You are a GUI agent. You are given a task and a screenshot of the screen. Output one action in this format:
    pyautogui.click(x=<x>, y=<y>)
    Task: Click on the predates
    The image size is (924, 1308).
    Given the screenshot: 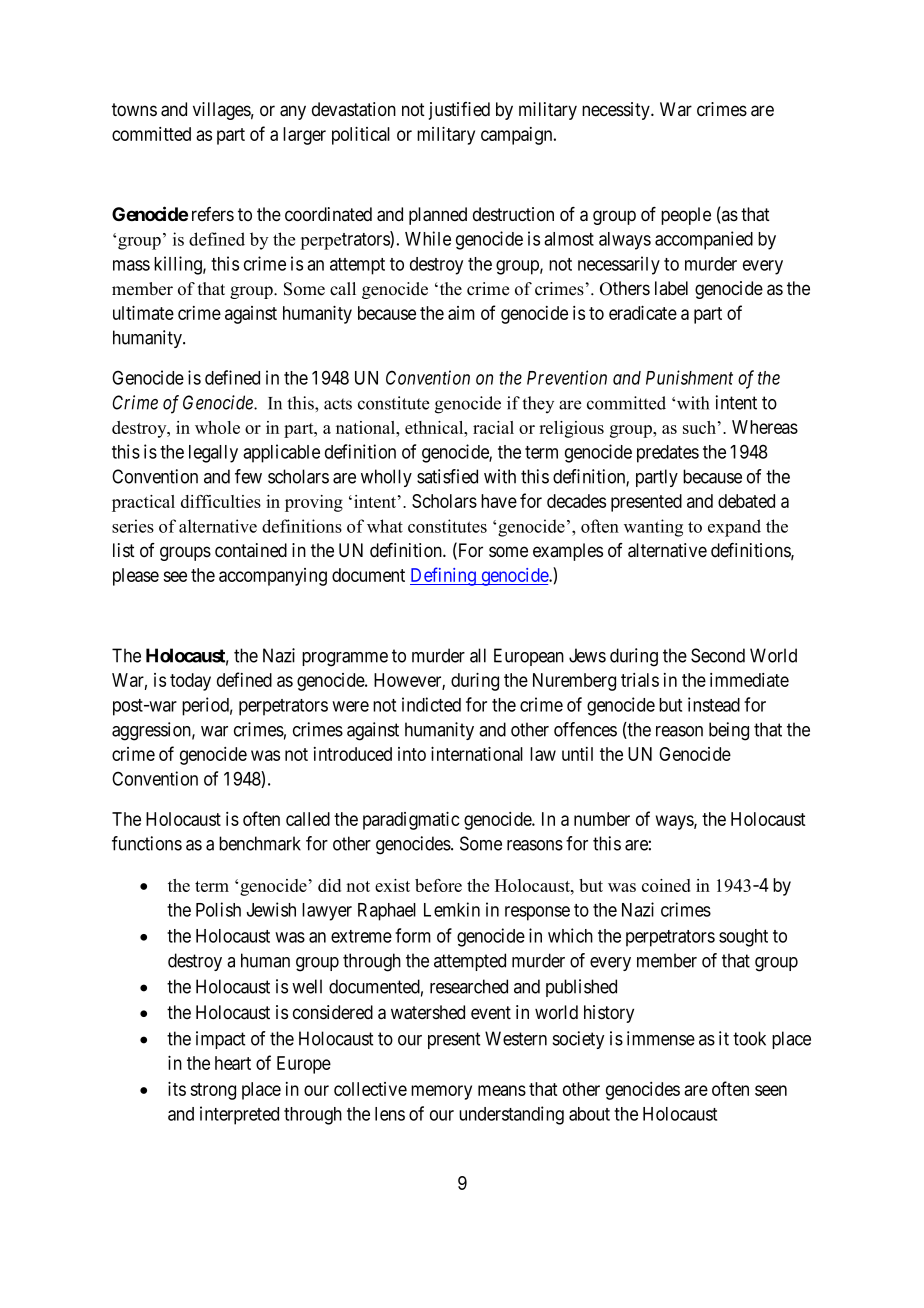 What is the action you would take?
    pyautogui.click(x=668, y=454)
